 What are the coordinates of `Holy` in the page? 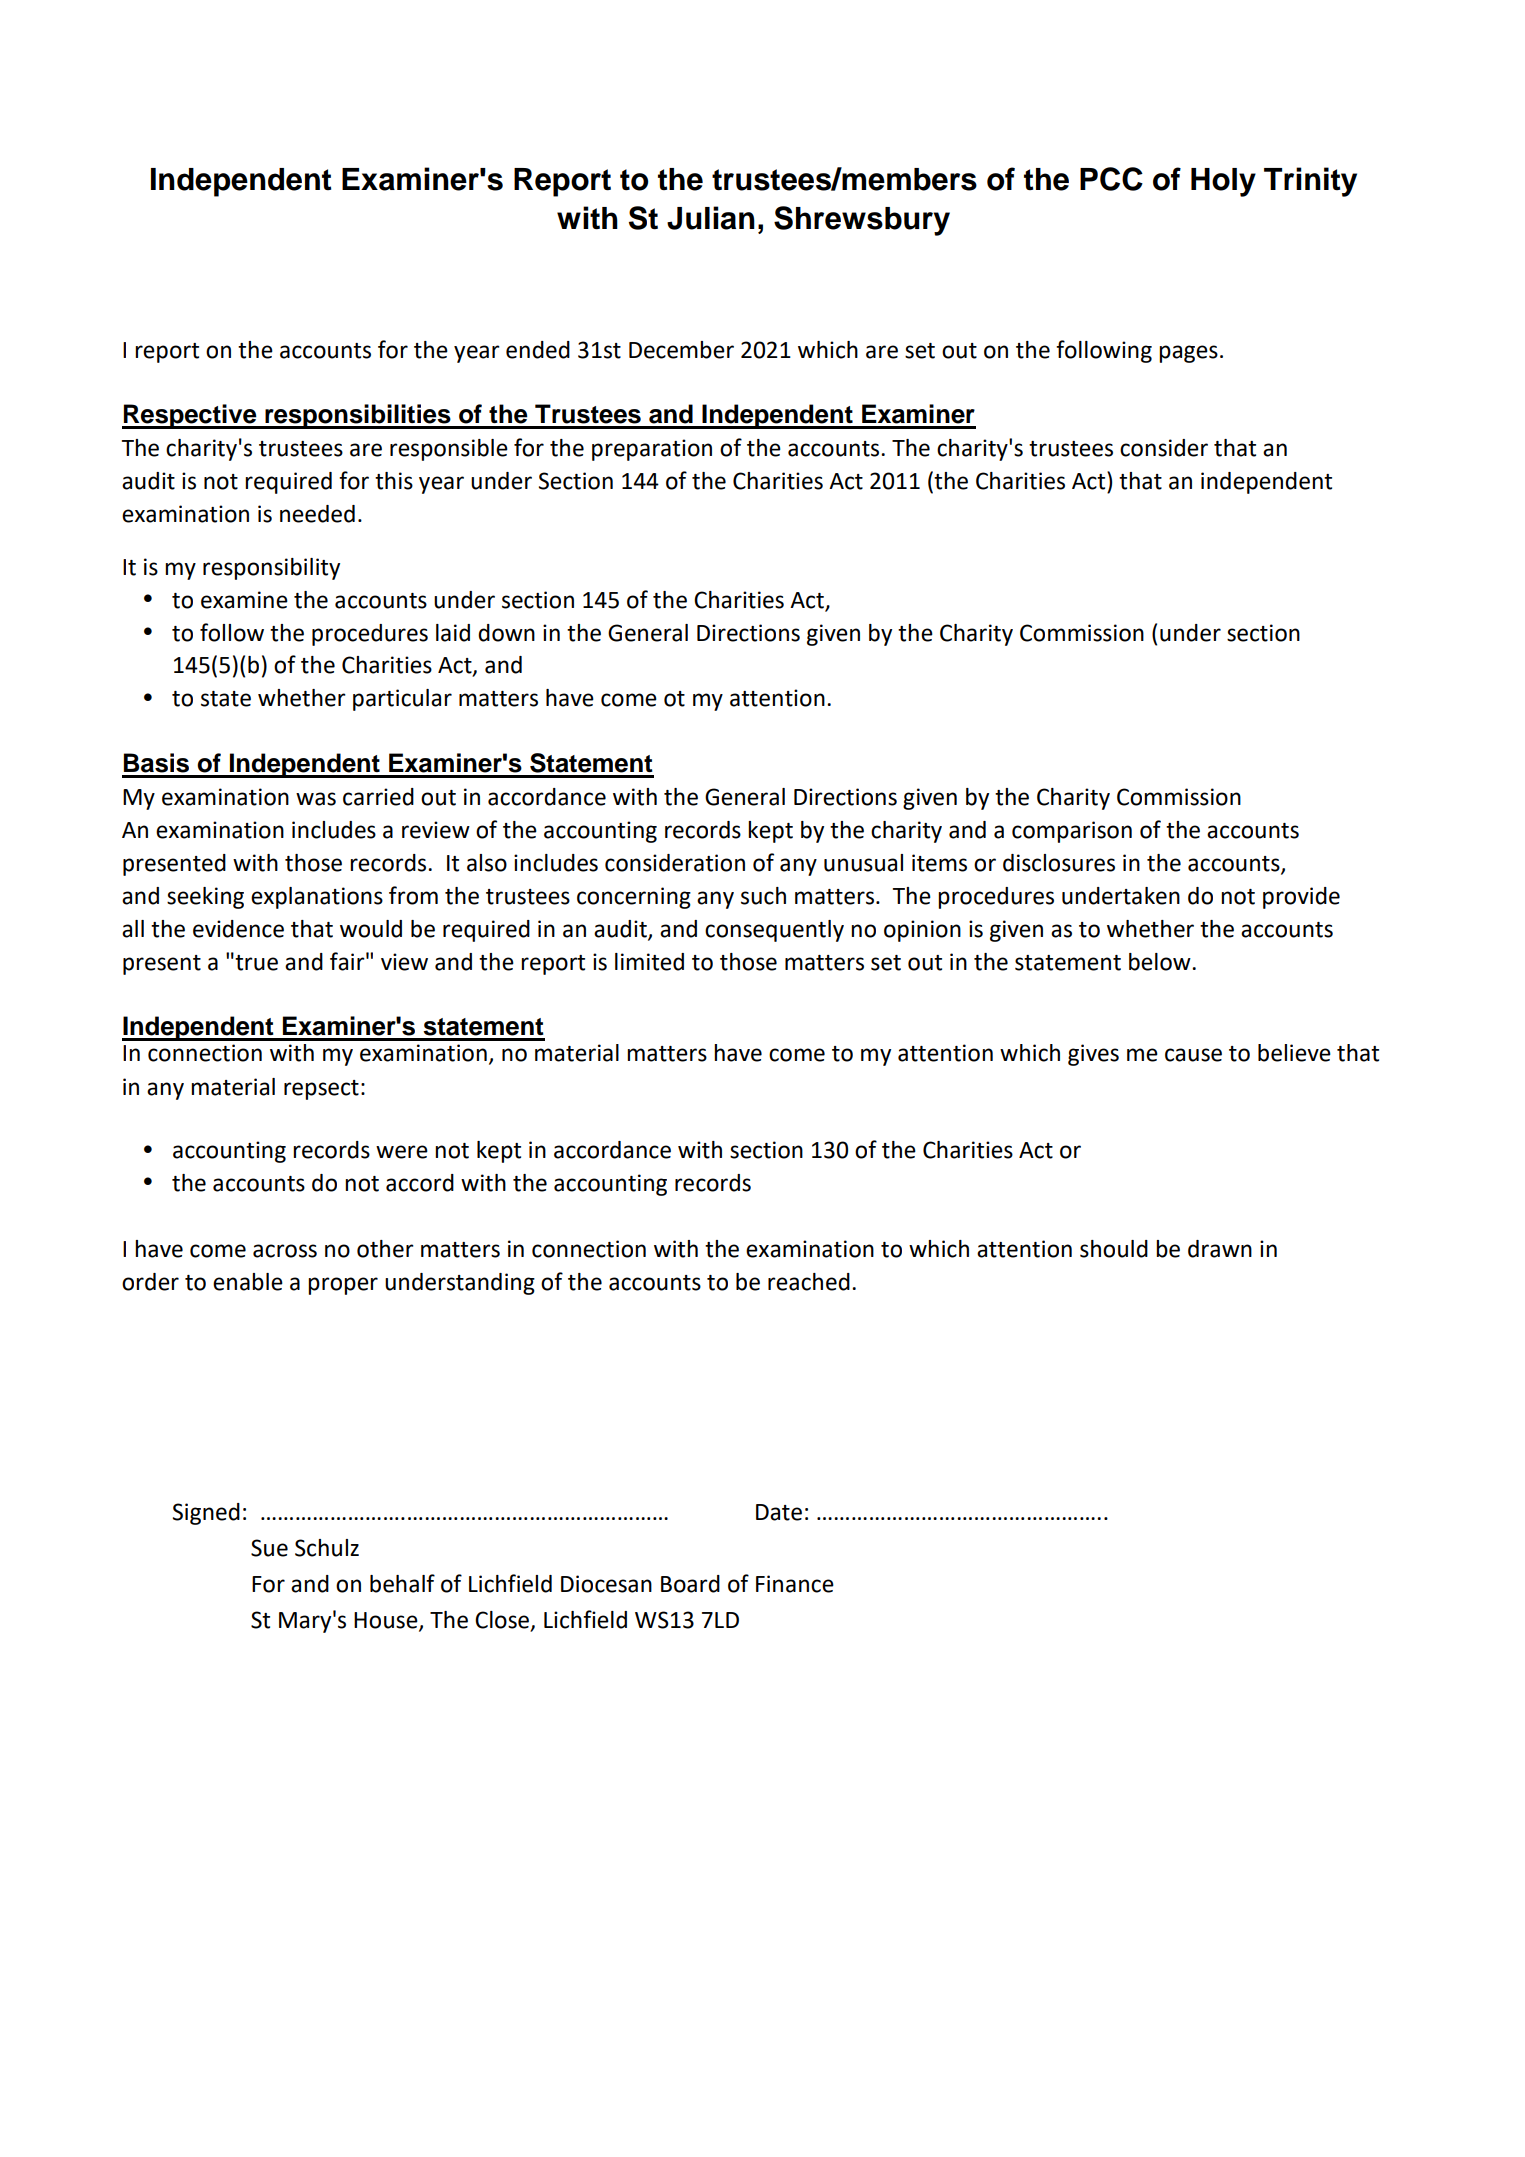 It's located at (1223, 182).
